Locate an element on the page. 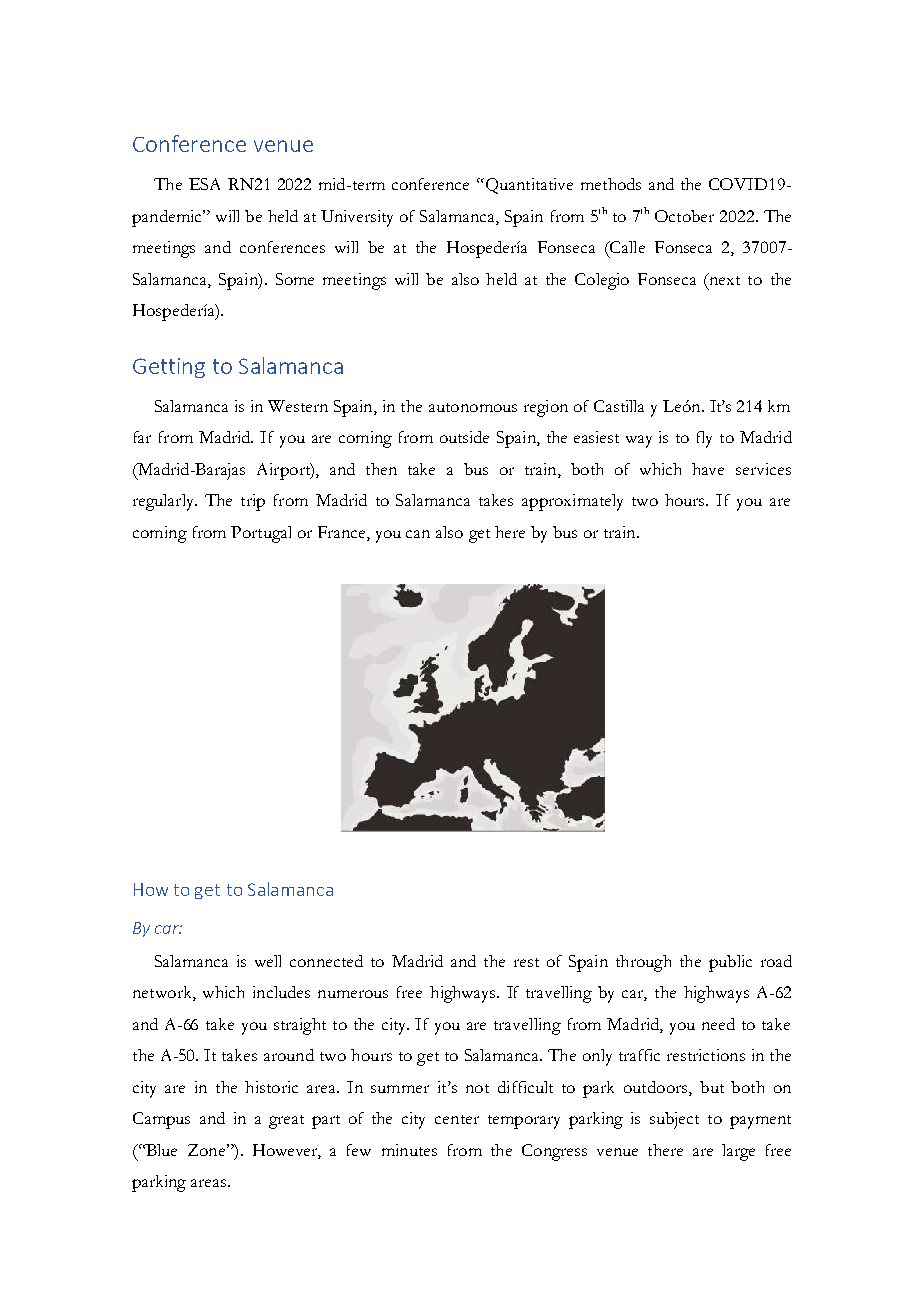 This page has height=1308, width=924. public is located at coordinates (730, 963).
